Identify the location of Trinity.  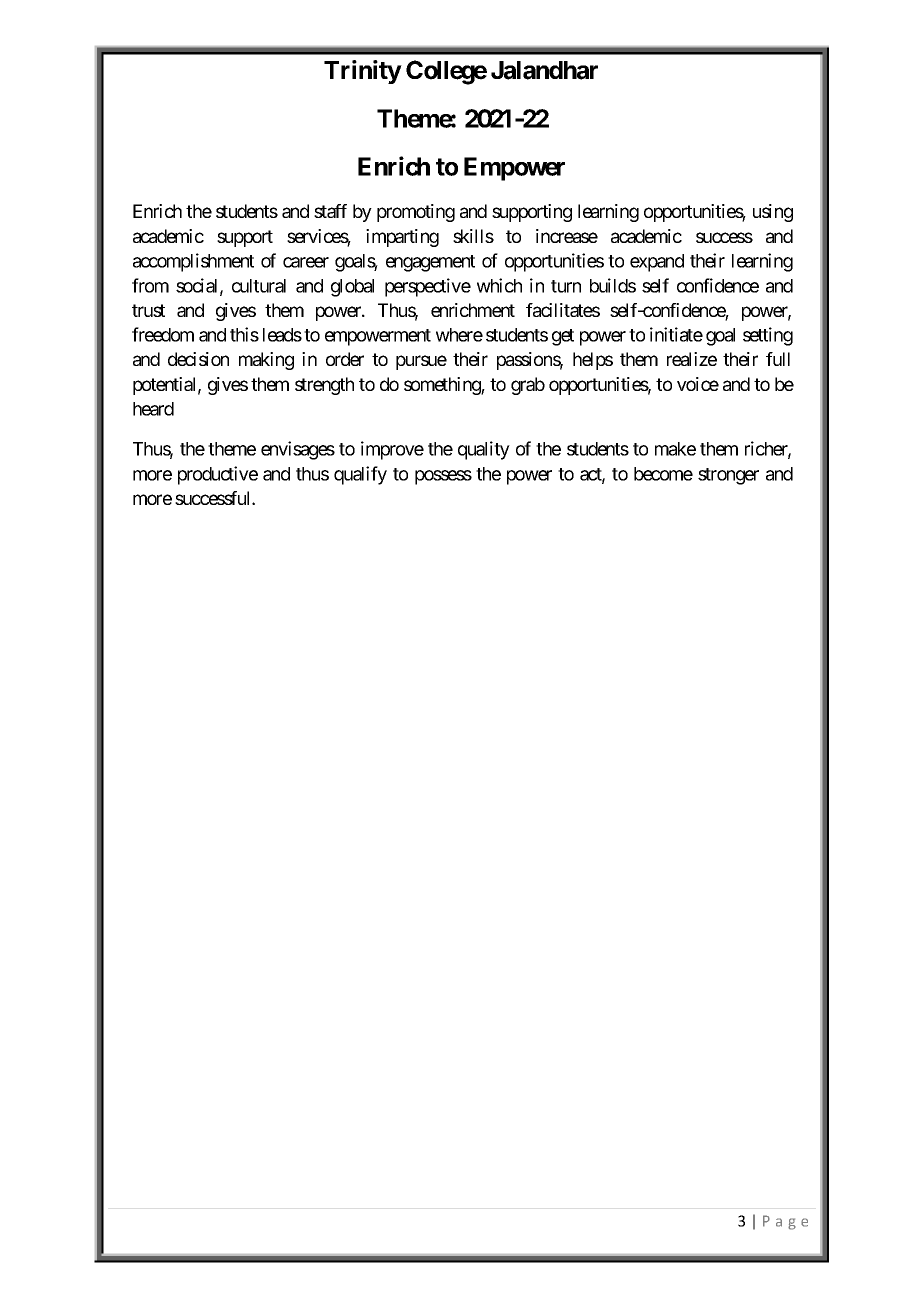
(363, 72).
